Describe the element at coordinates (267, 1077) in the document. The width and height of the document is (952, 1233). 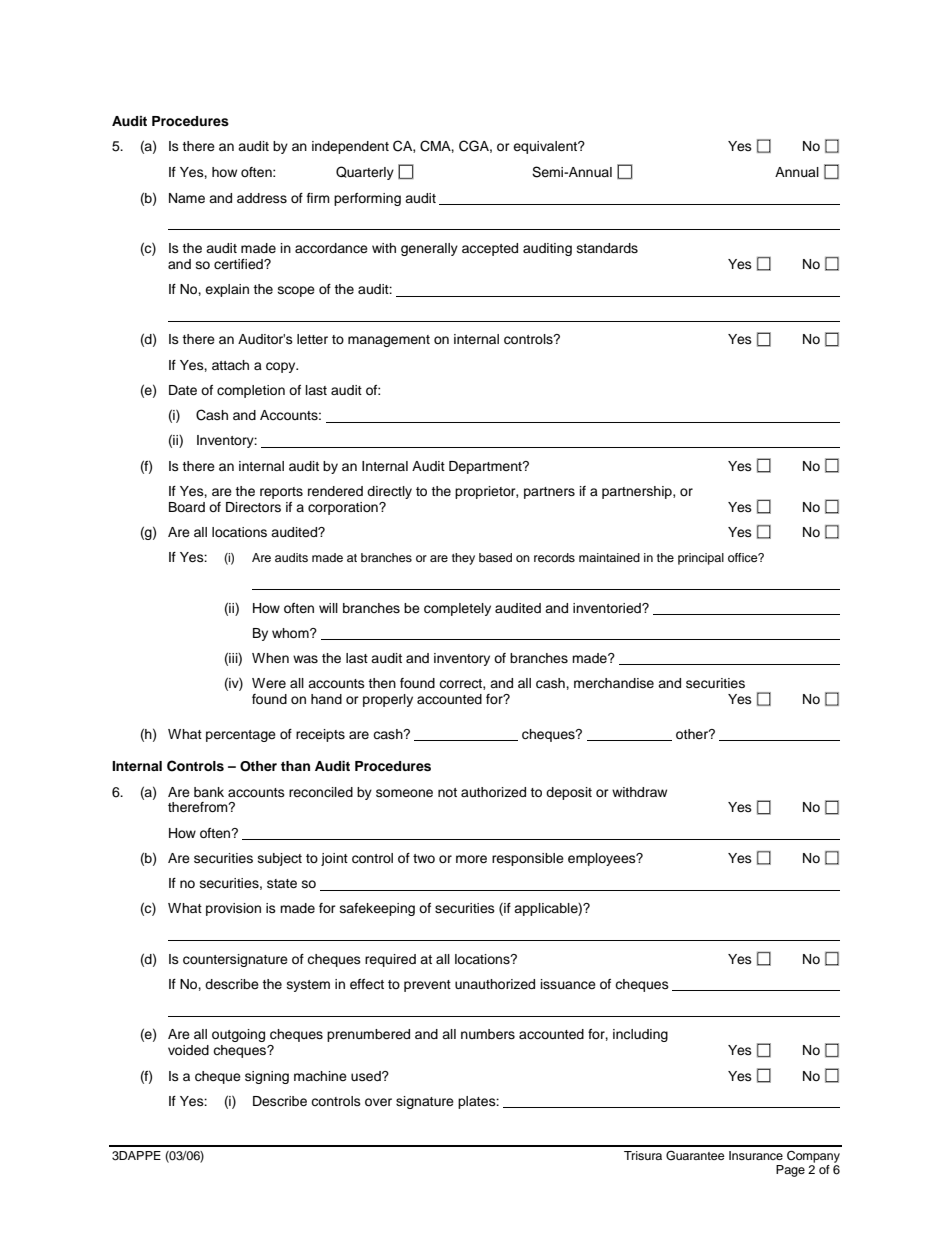
I see `signing` at that location.
